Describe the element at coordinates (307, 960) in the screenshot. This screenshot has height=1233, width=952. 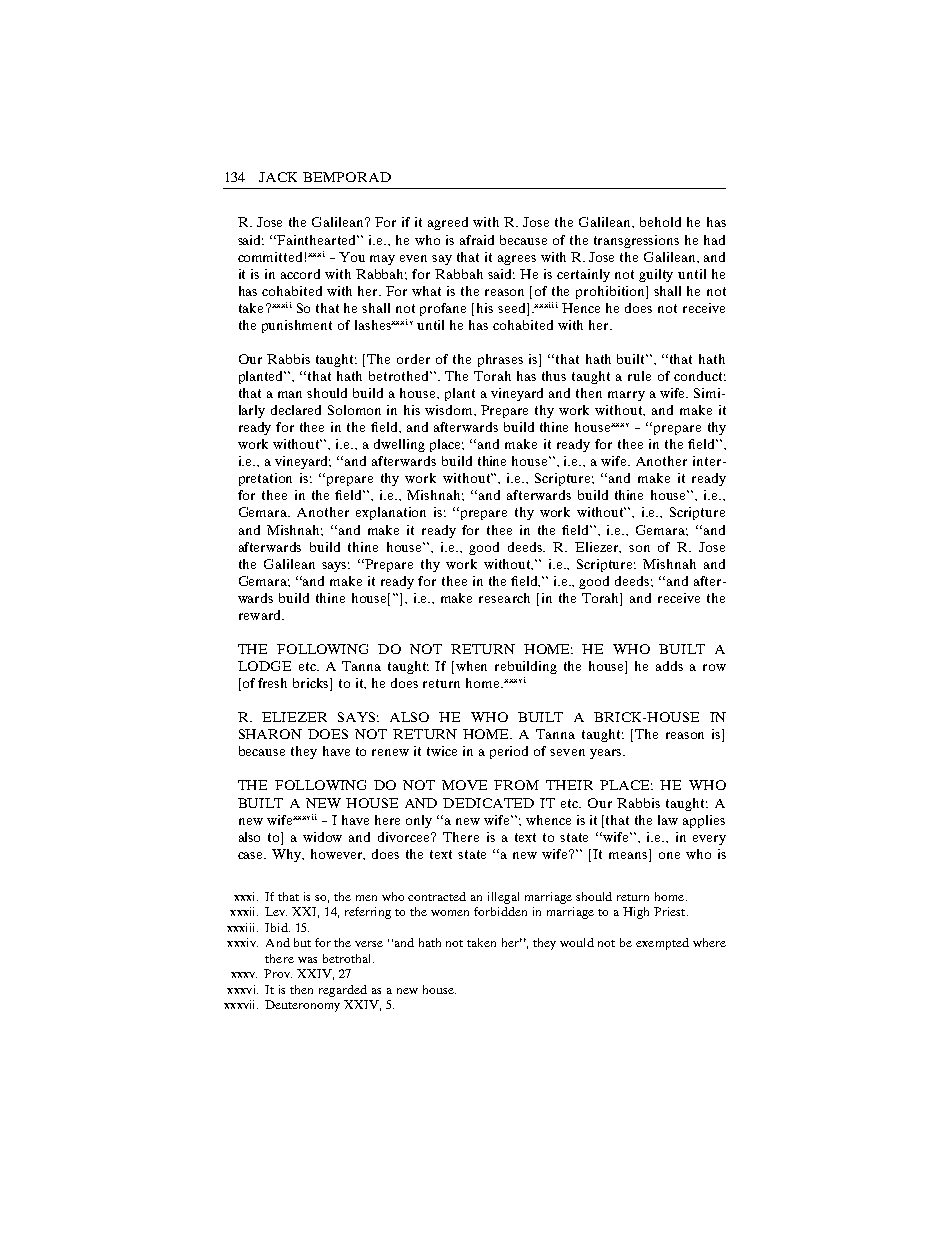
I see `was` at that location.
